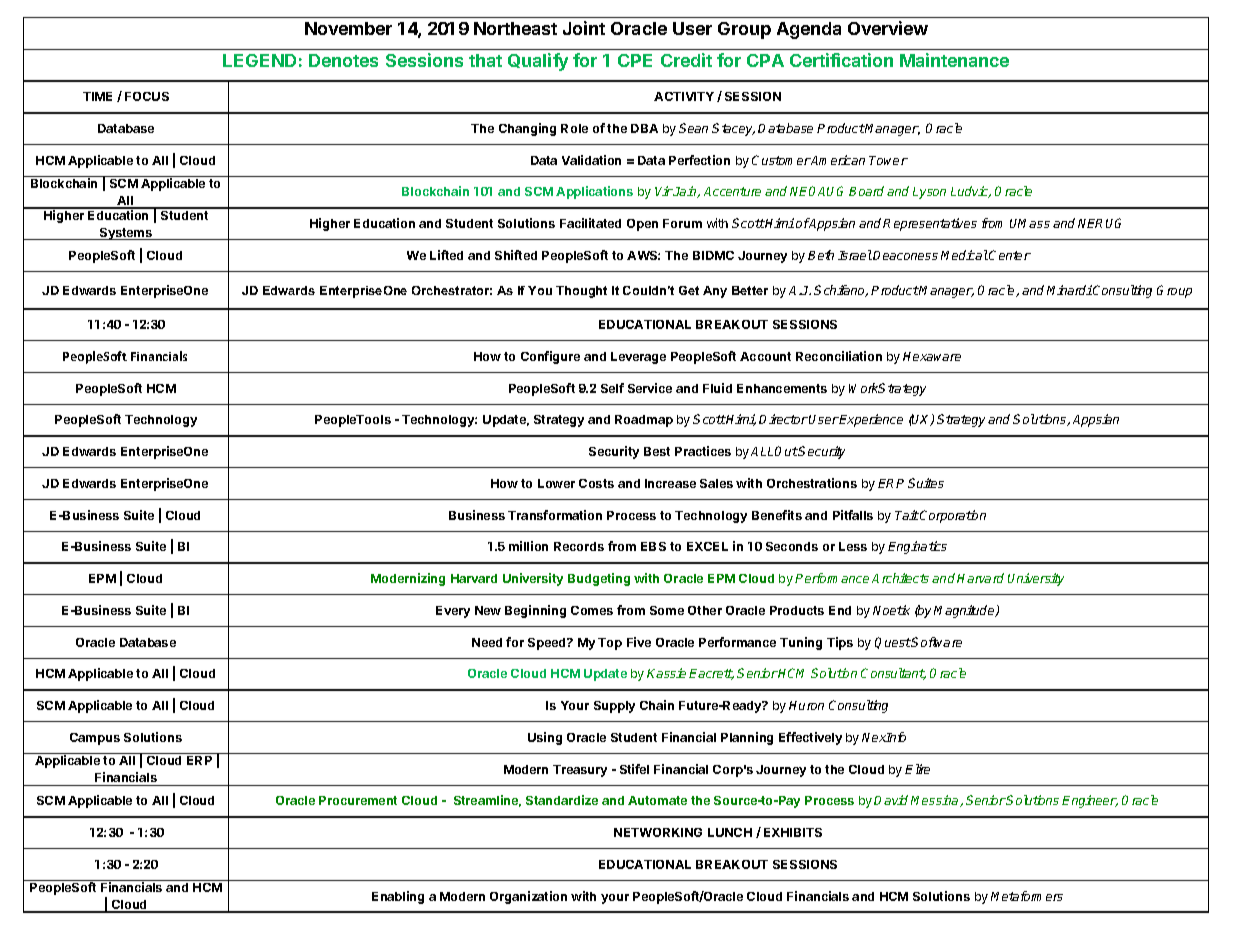 The height and width of the image is (952, 1233). Describe the element at coordinates (147, 96) in the image. I see `FOCUS` at that location.
